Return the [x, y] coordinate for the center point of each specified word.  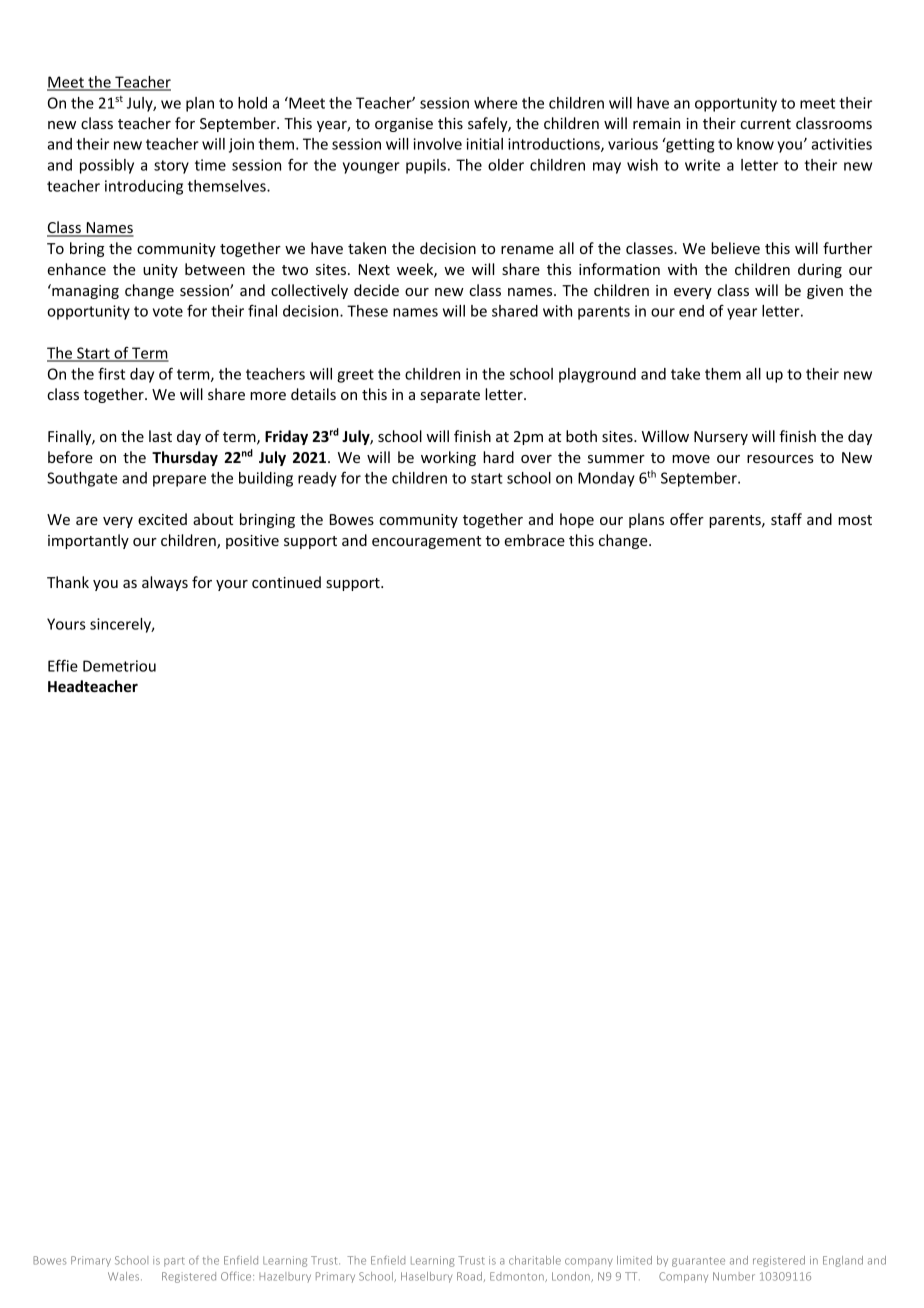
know [755, 144]
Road [469, 1276]
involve [437, 144]
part [174, 1262]
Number [734, 1276]
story [171, 167]
